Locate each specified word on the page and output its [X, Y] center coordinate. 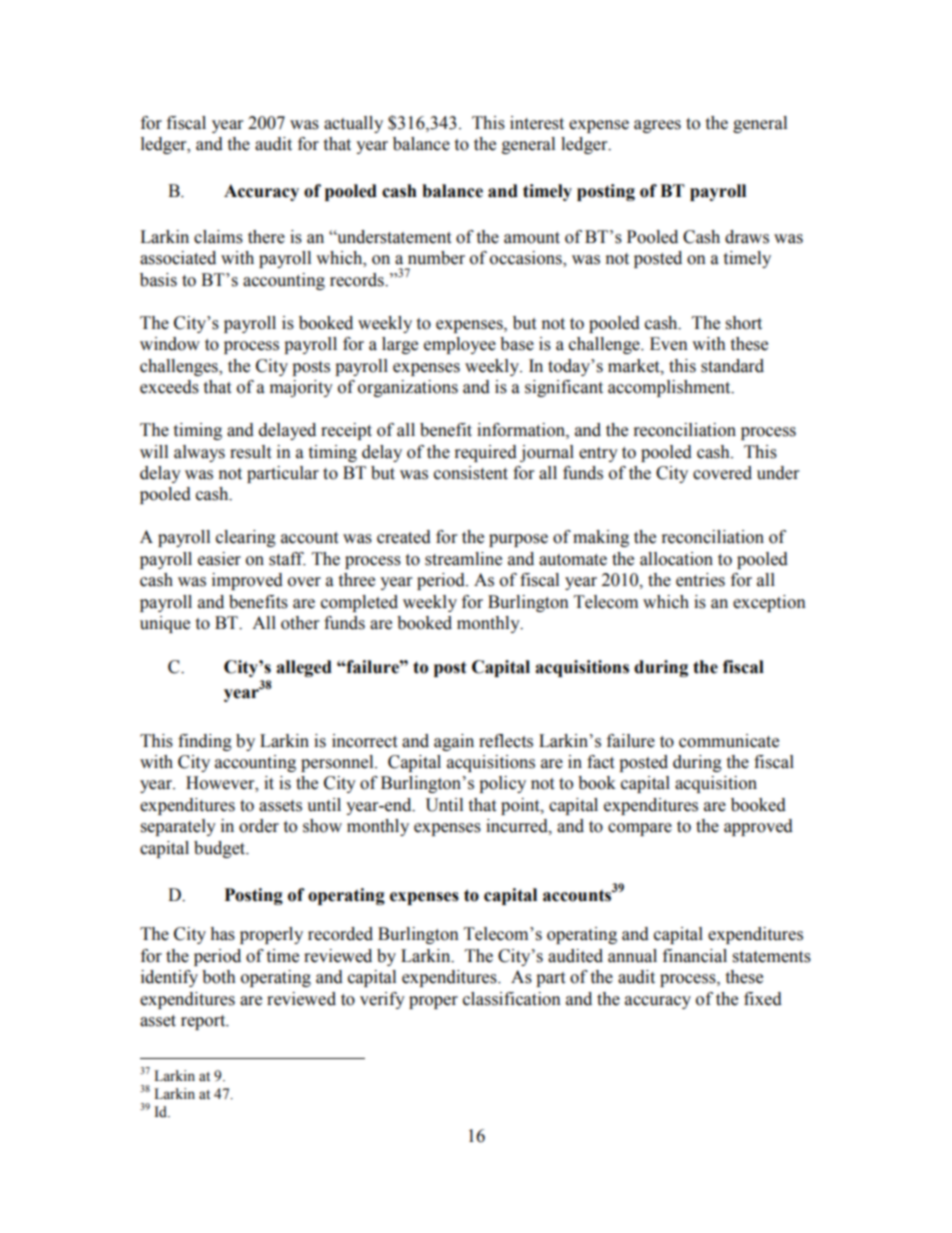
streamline [463, 559]
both [219, 977]
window [170, 344]
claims [218, 237]
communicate [729, 741]
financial [695, 956]
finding [205, 742]
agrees [657, 126]
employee [460, 345]
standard [732, 366]
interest [537, 123]
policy [502, 784]
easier [219, 559]
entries [700, 580]
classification [512, 999]
